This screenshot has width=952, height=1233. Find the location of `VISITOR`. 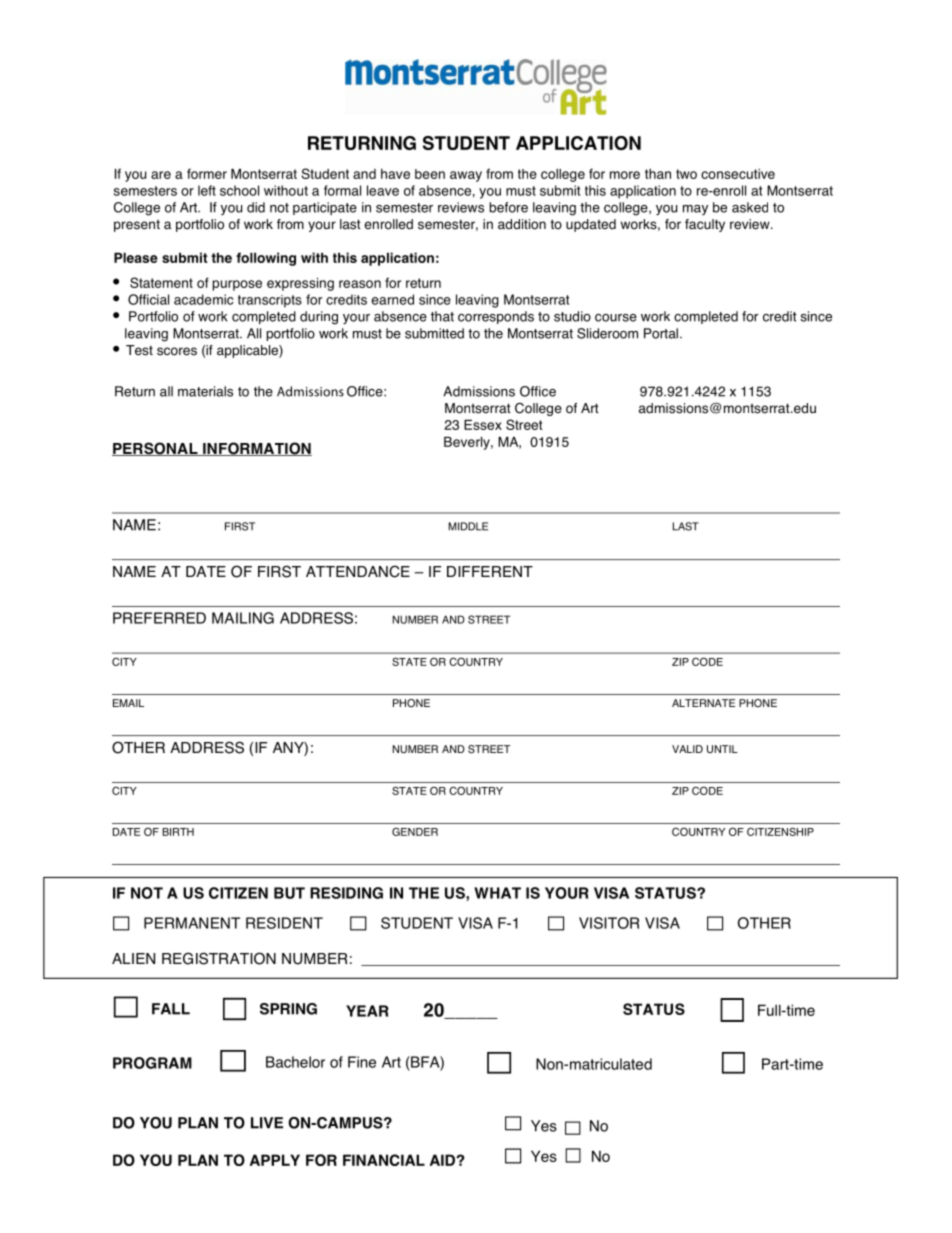

VISITOR is located at coordinates (609, 923).
